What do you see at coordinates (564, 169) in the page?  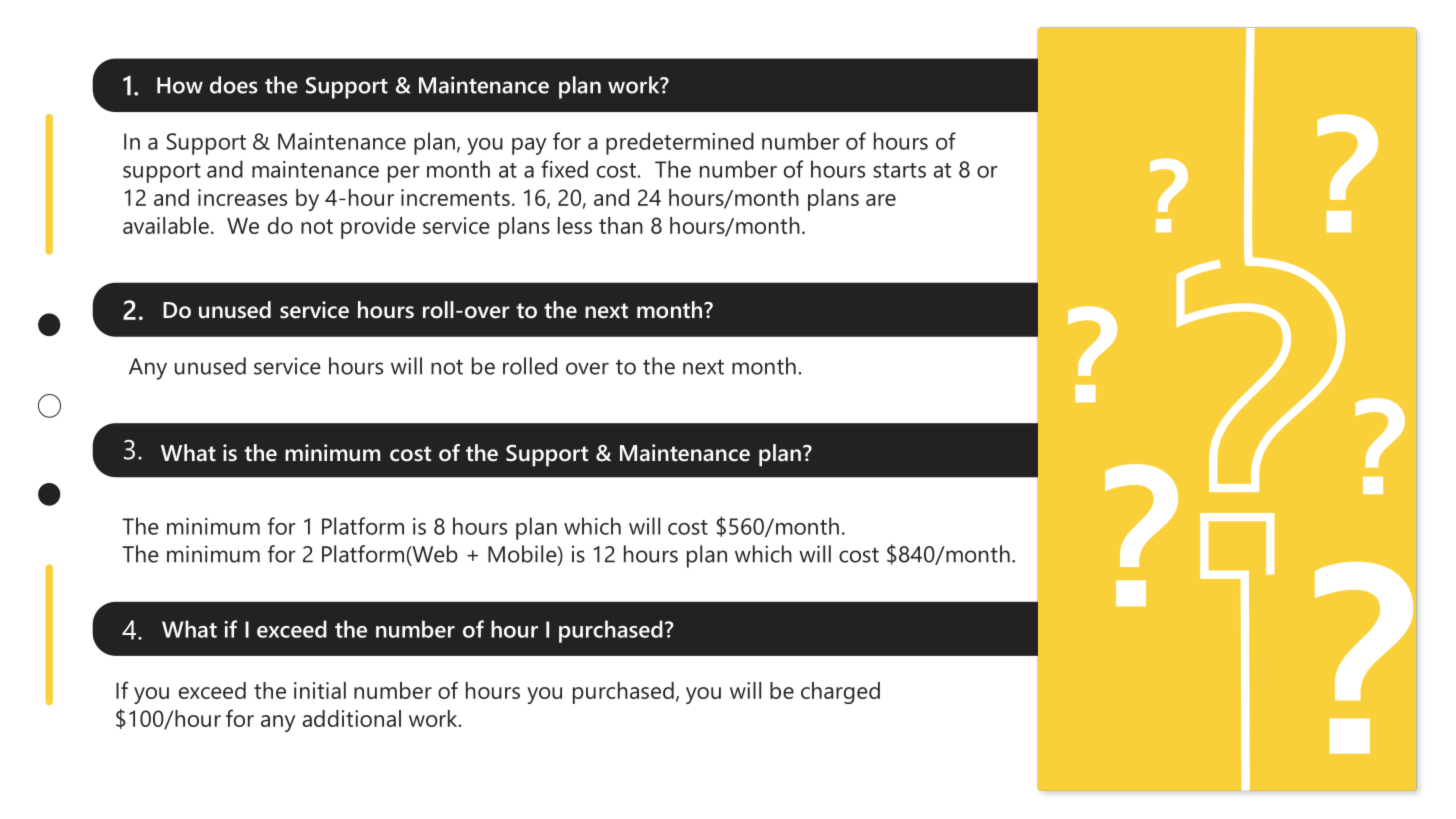 I see `fixed` at bounding box center [564, 169].
